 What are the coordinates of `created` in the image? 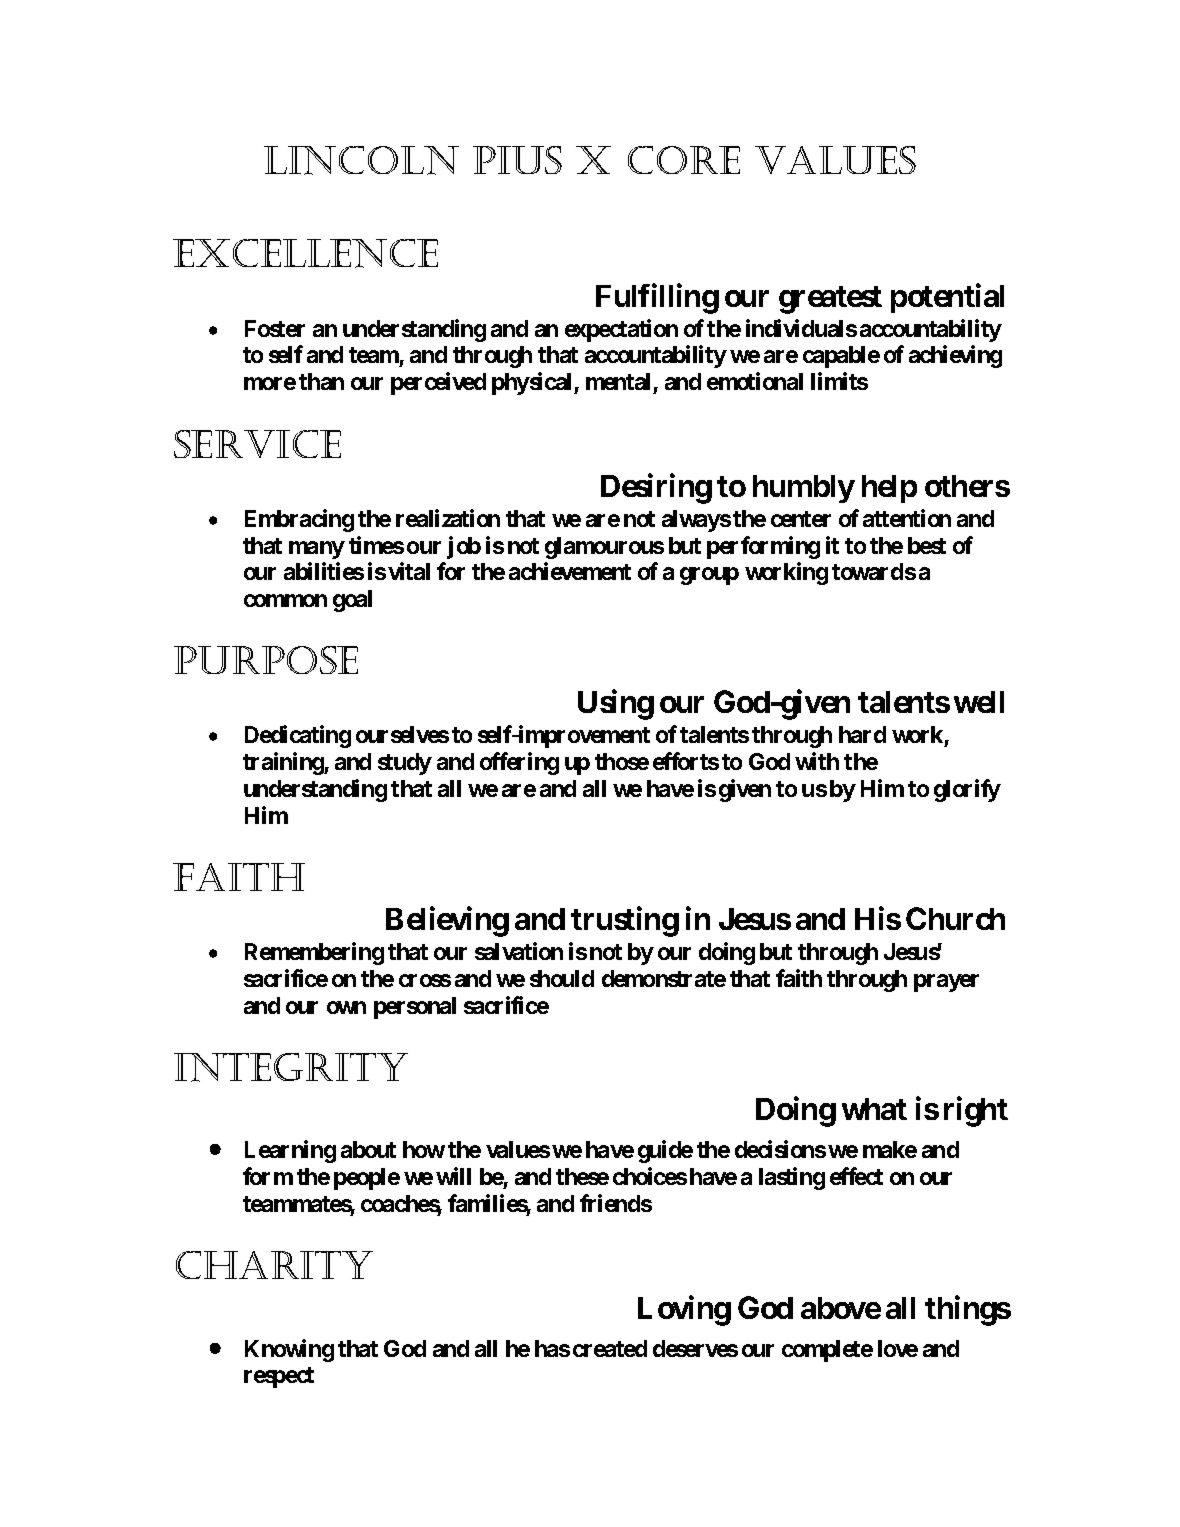 It's located at (610, 1348).
